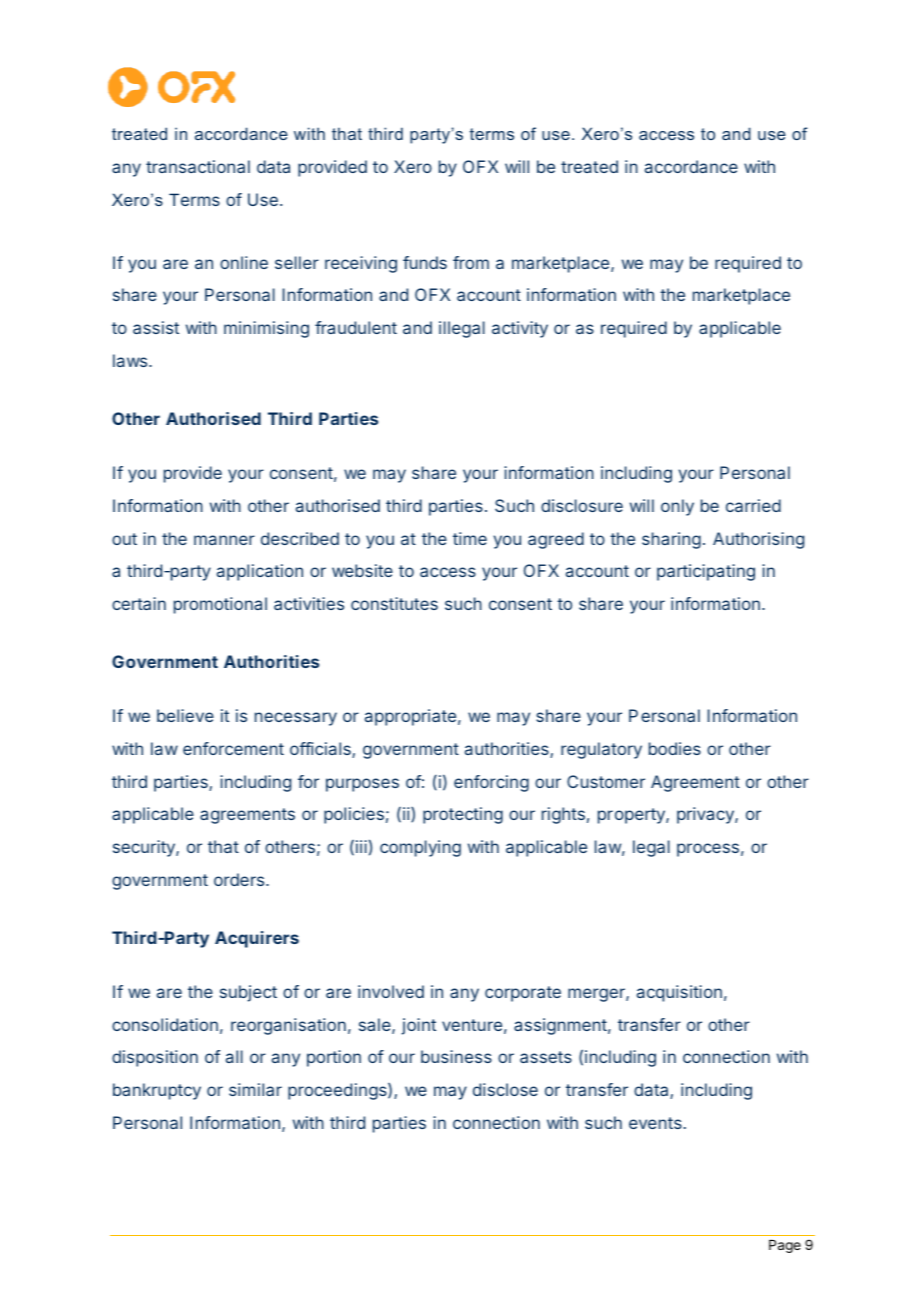 The height and width of the image is (1308, 924). I want to click on only, so click(677, 507).
